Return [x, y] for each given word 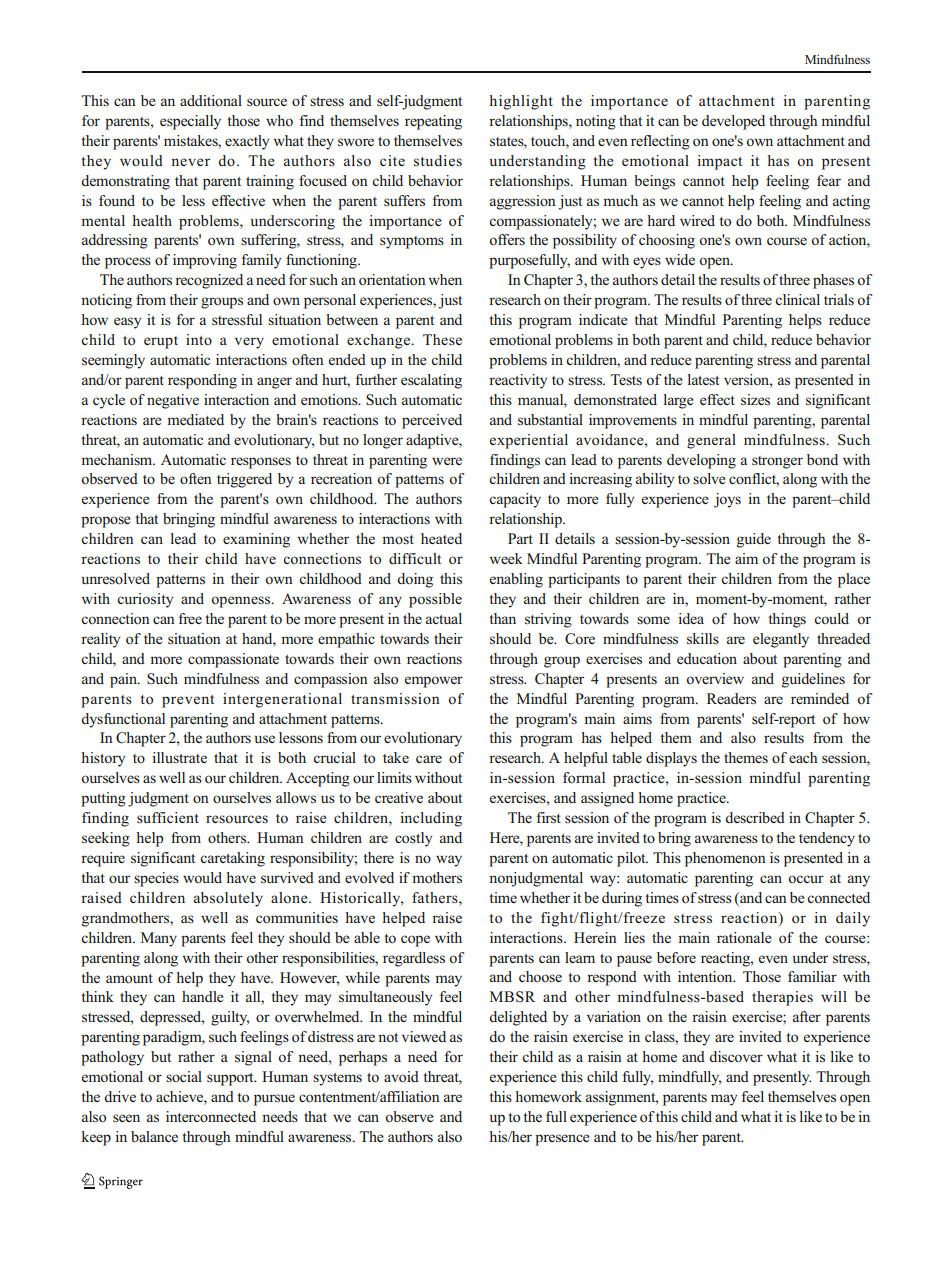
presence [562, 1140]
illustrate [179, 757]
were [447, 461]
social [184, 1076]
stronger [777, 462]
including [431, 819]
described [755, 817]
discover [736, 1057]
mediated [195, 419]
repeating [433, 122]
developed [733, 122]
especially [190, 122]
